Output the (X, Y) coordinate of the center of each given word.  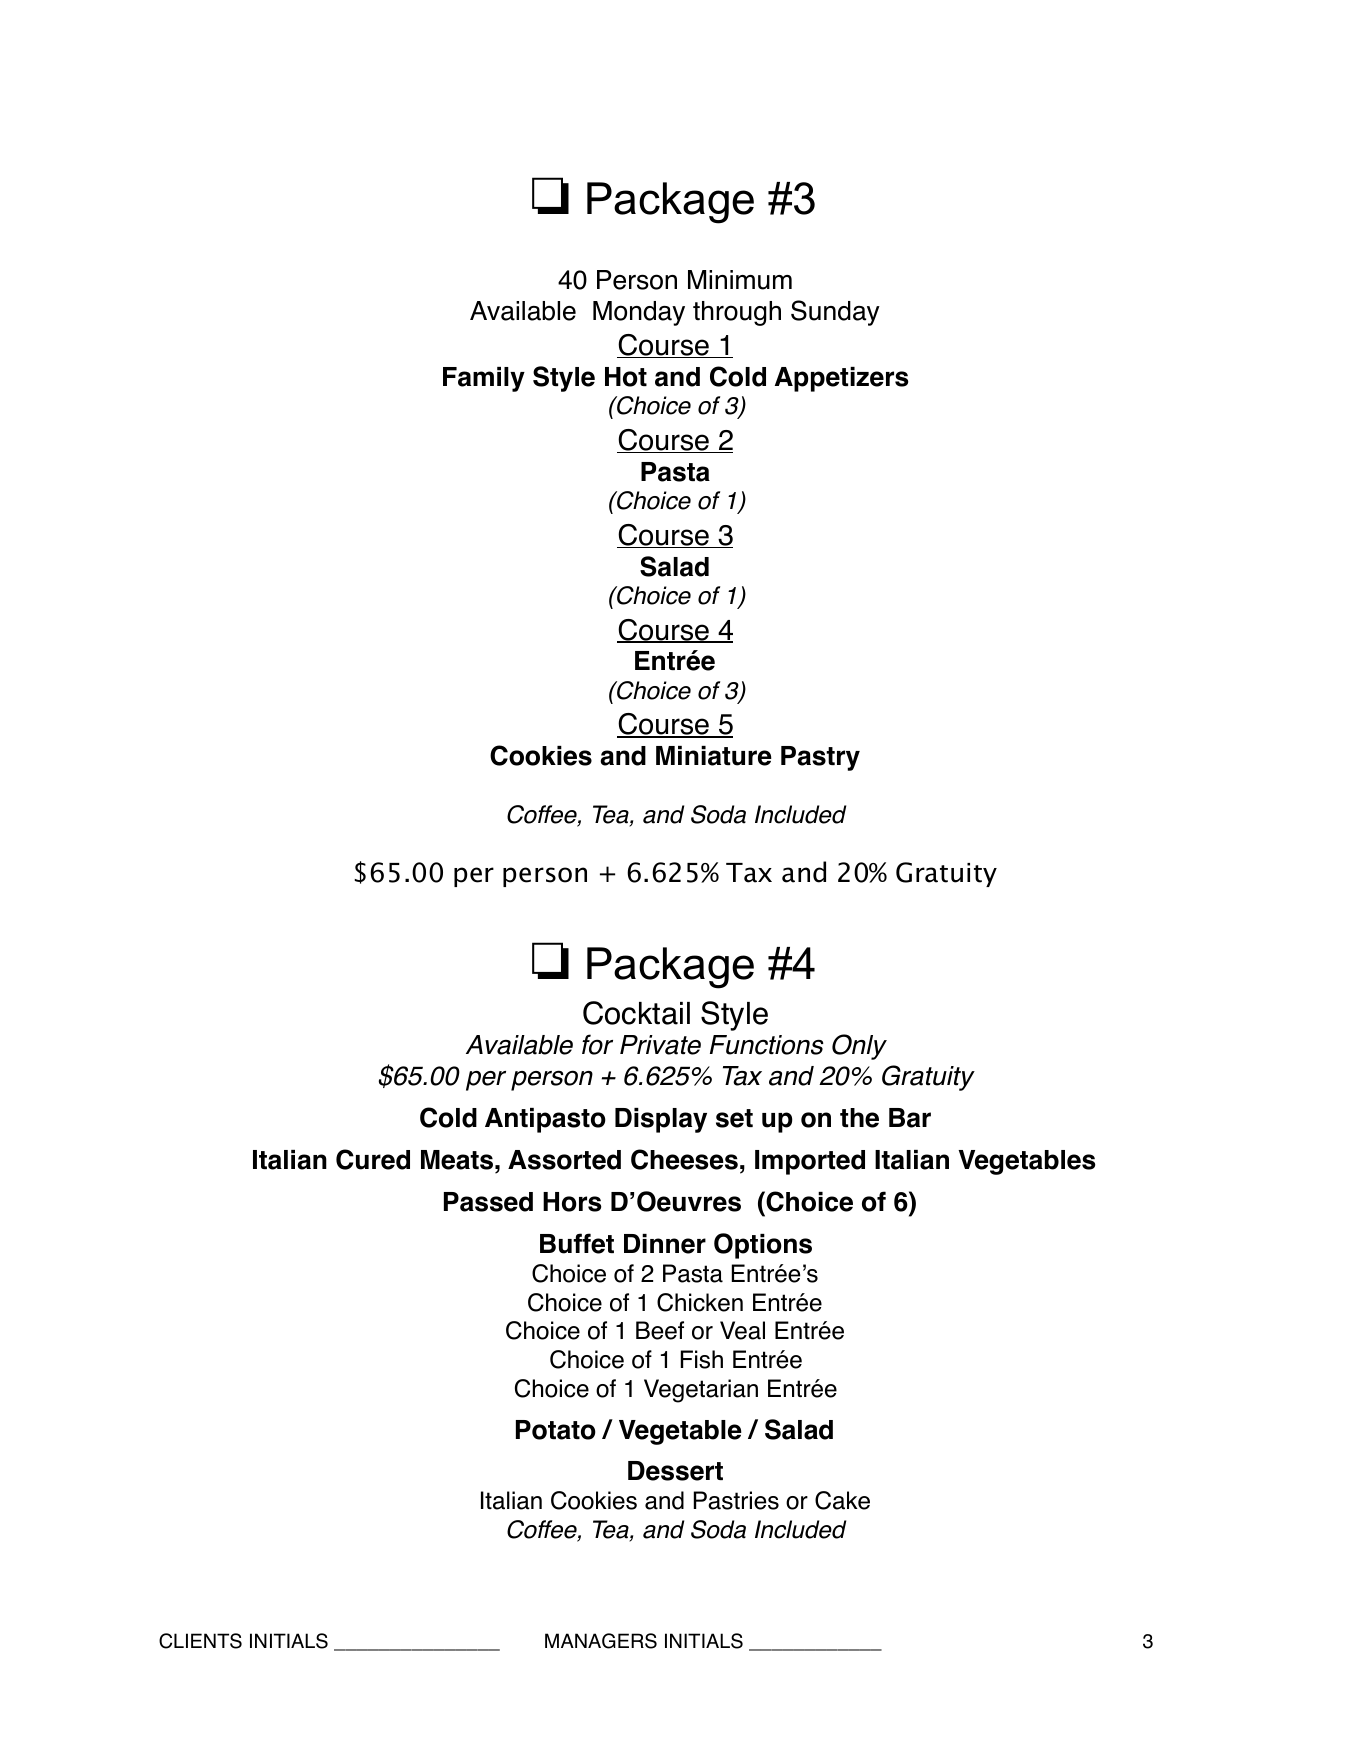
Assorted (564, 1160)
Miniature (714, 756)
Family (484, 379)
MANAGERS (601, 1641)
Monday (639, 313)
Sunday (835, 313)
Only (859, 1047)
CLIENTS (200, 1641)
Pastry (820, 758)
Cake (842, 1500)
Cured (373, 1159)
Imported (810, 1162)
